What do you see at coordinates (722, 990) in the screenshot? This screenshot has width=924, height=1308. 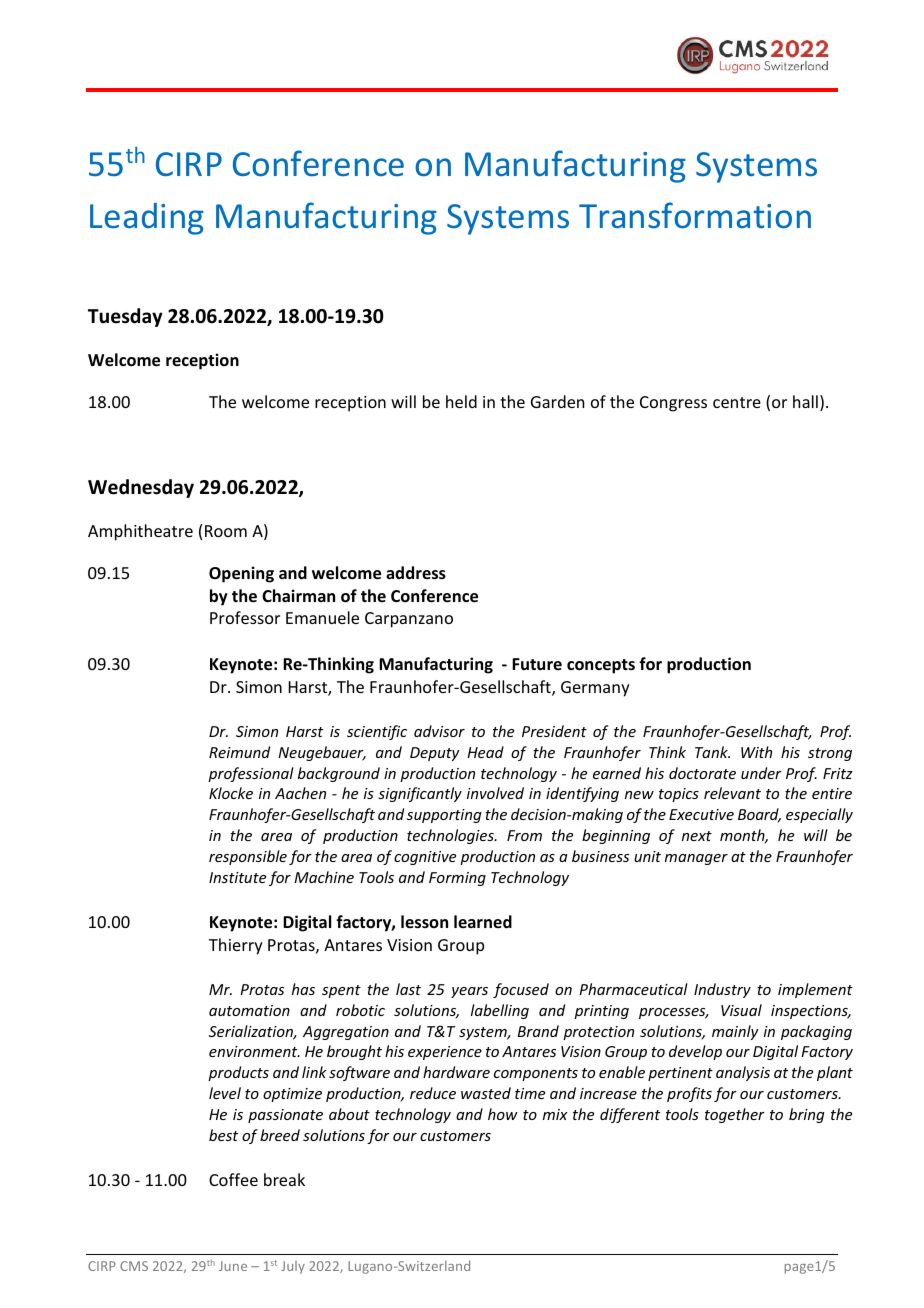 I see `Industry` at bounding box center [722, 990].
